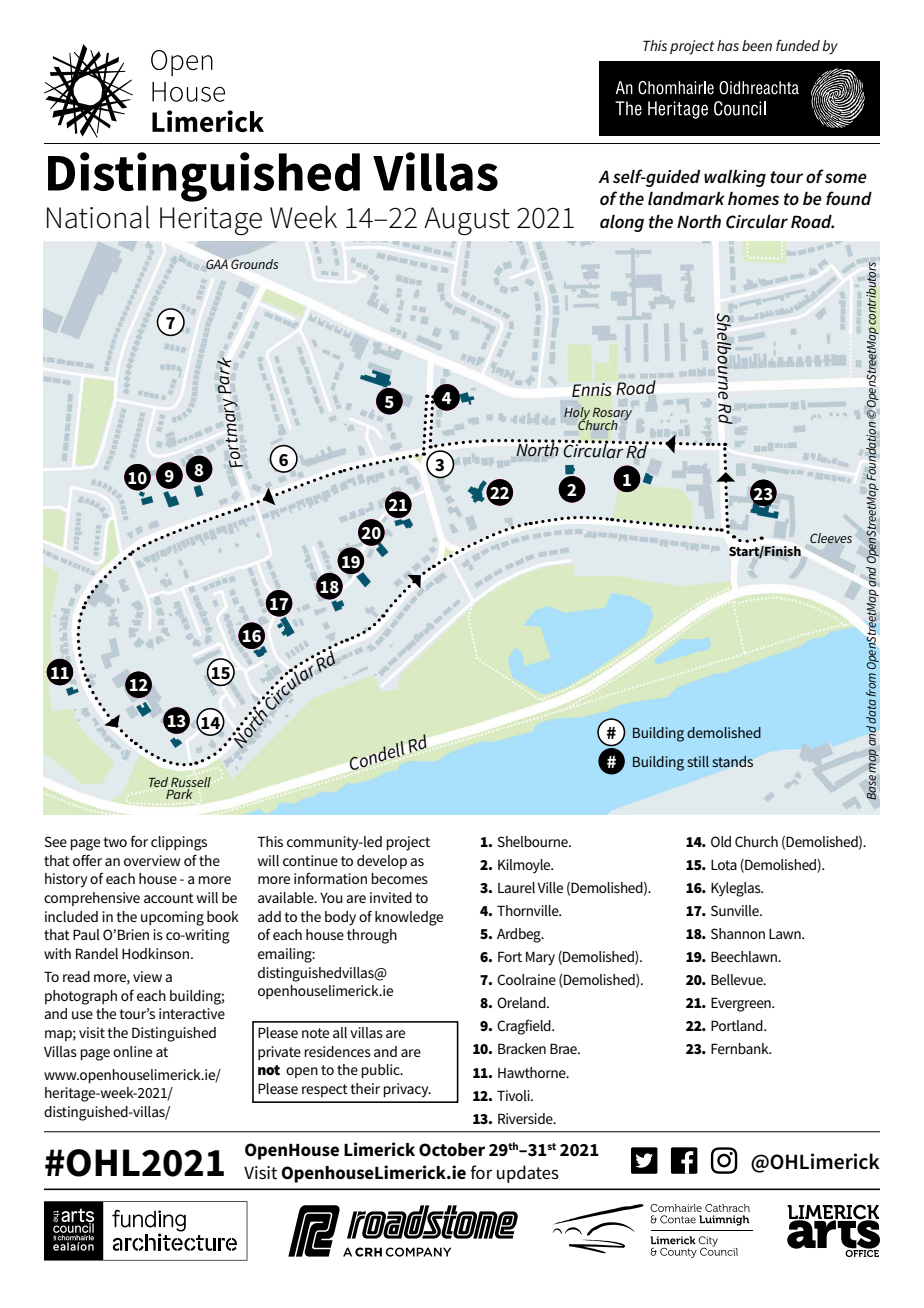  I want to click on August, so click(467, 221).
